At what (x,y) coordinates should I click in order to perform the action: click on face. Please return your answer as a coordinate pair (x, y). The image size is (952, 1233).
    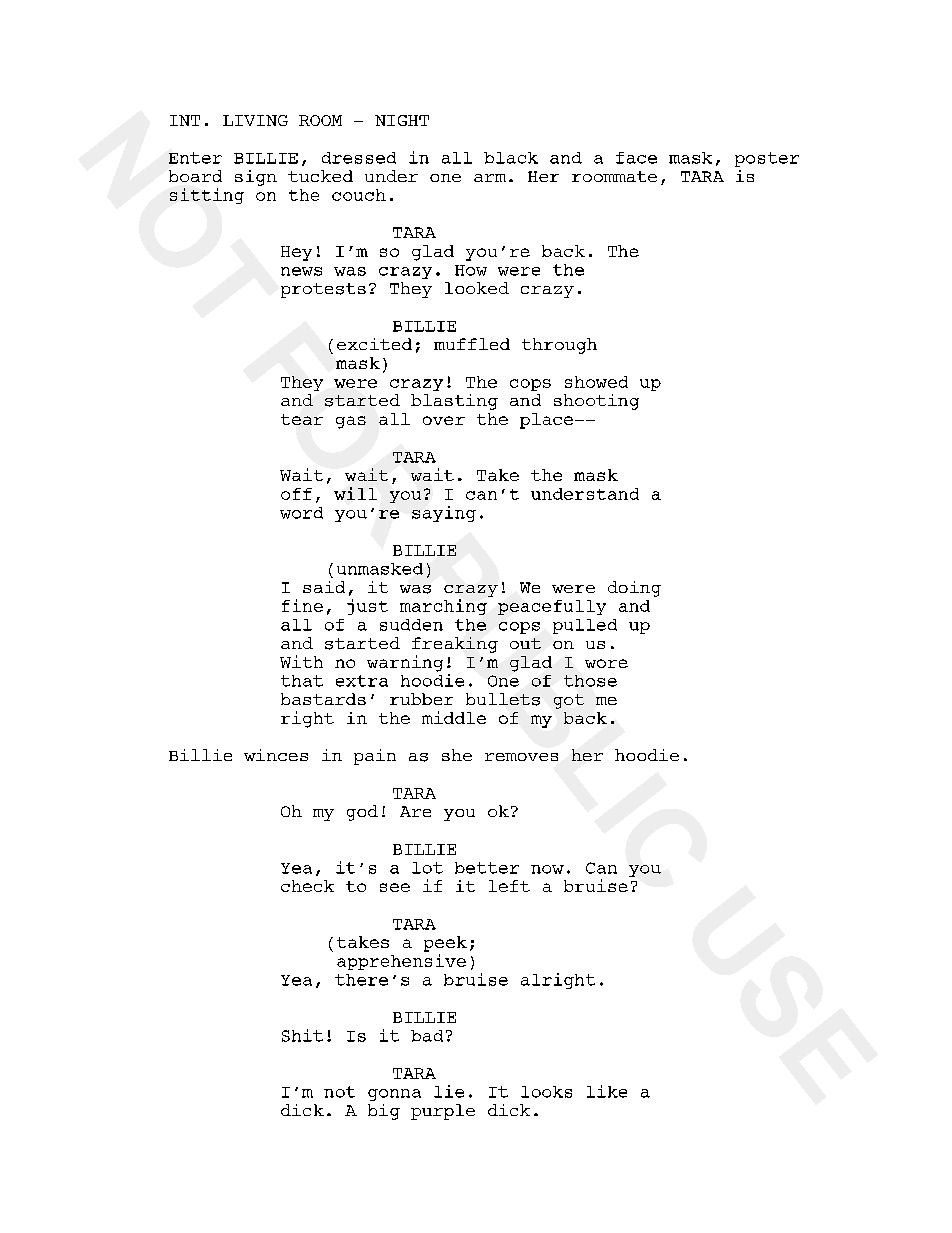
    Looking at the image, I should click on (636, 158).
